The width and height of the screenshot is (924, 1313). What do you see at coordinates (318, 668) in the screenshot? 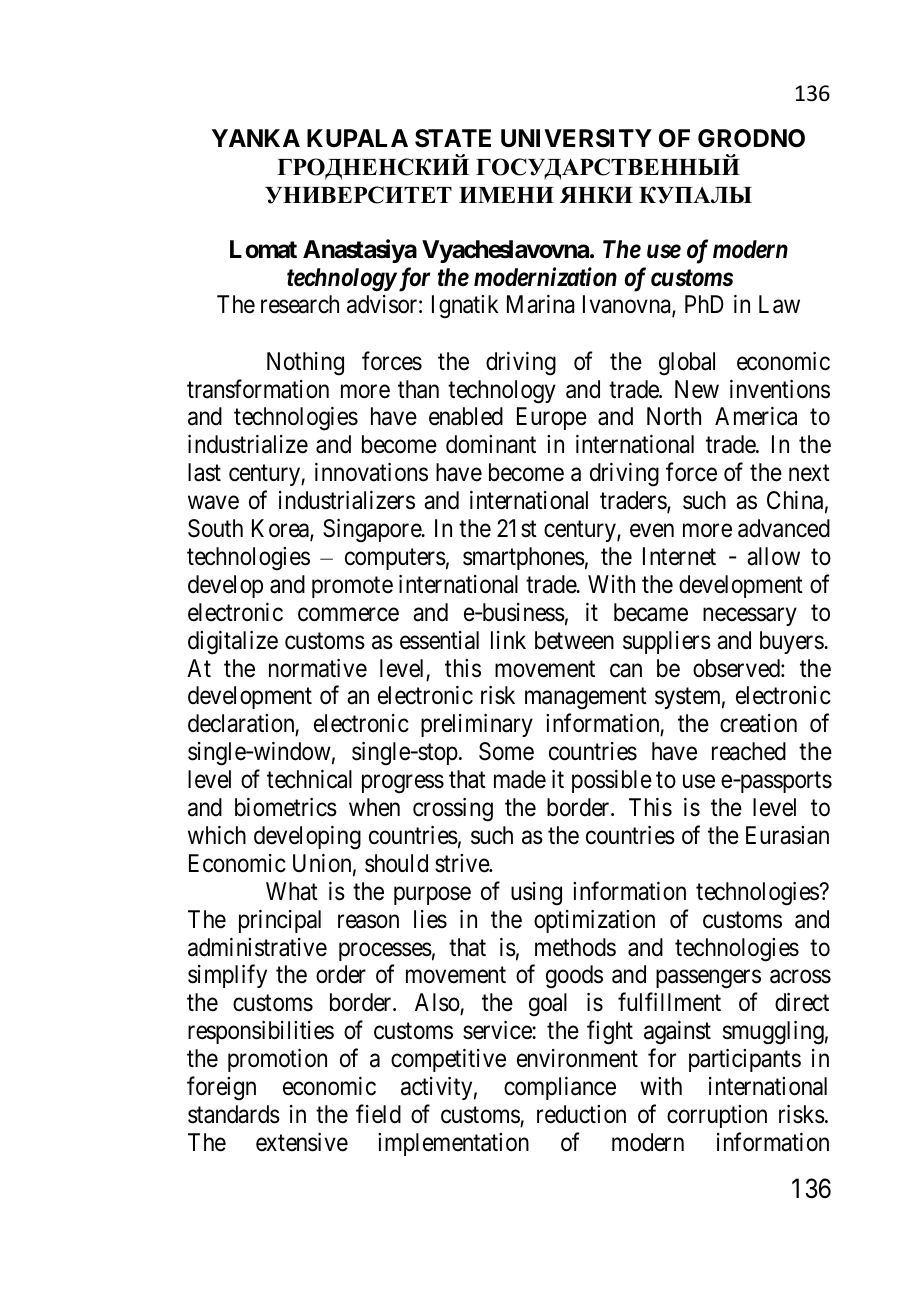
I see `normative` at bounding box center [318, 668].
